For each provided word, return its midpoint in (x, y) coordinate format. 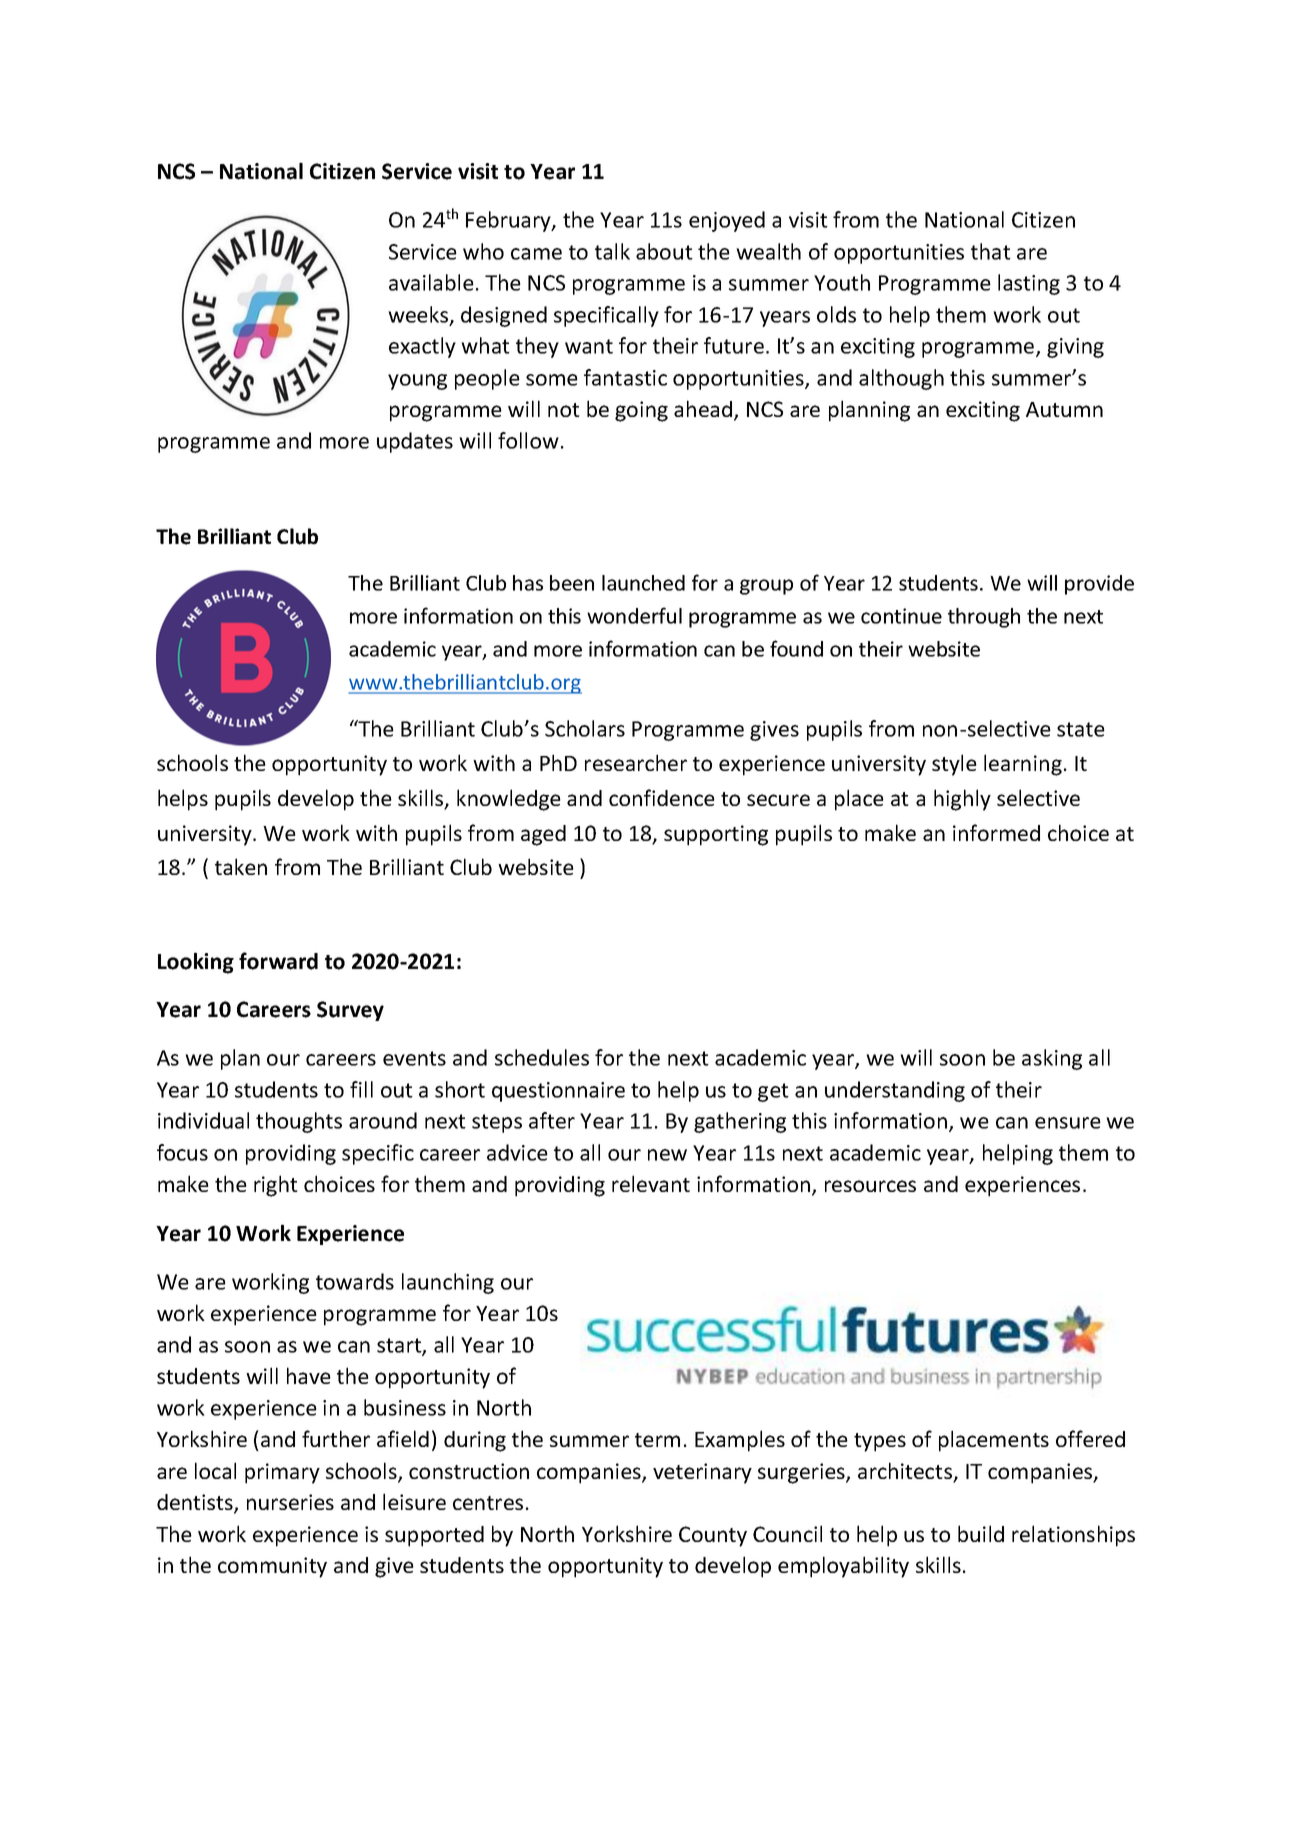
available (431, 282)
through (984, 618)
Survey (350, 1011)
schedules (542, 1057)
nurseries (290, 1502)
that (991, 251)
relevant (651, 1183)
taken (241, 866)
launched (643, 583)
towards (355, 1281)
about (664, 251)
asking (1052, 1059)
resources (870, 1186)
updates (415, 442)
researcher (636, 762)
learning (1023, 765)
